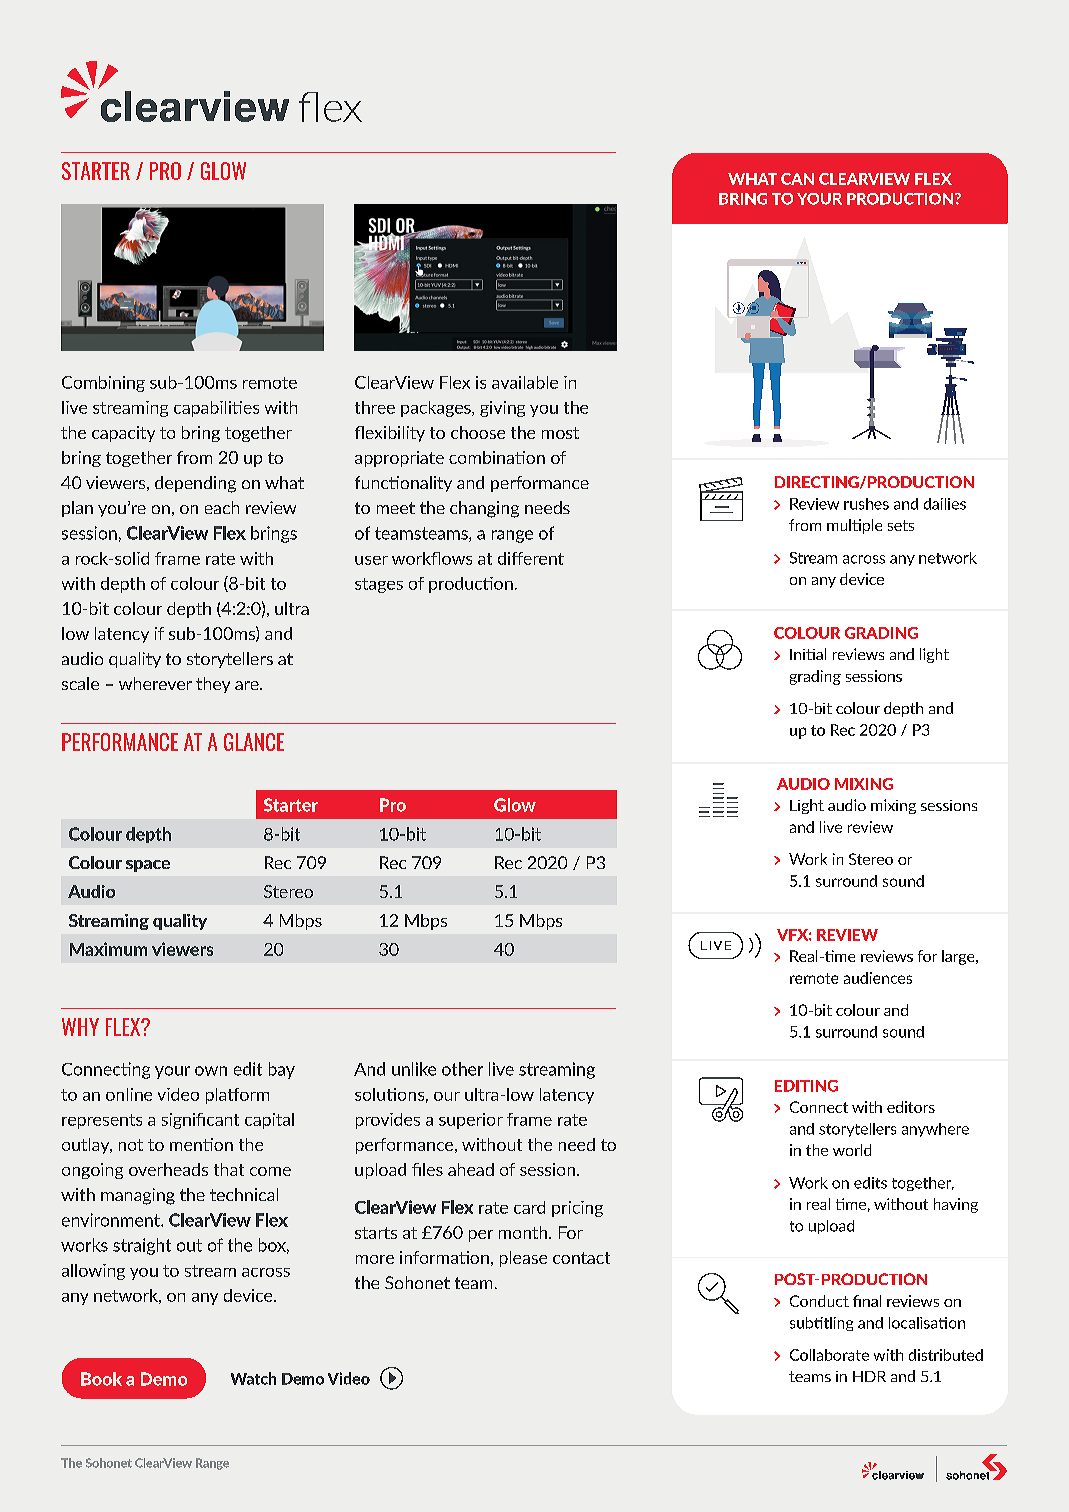 The width and height of the screenshot is (1069, 1512). Describe the element at coordinates (523, 1259) in the screenshot. I see `please` at that location.
